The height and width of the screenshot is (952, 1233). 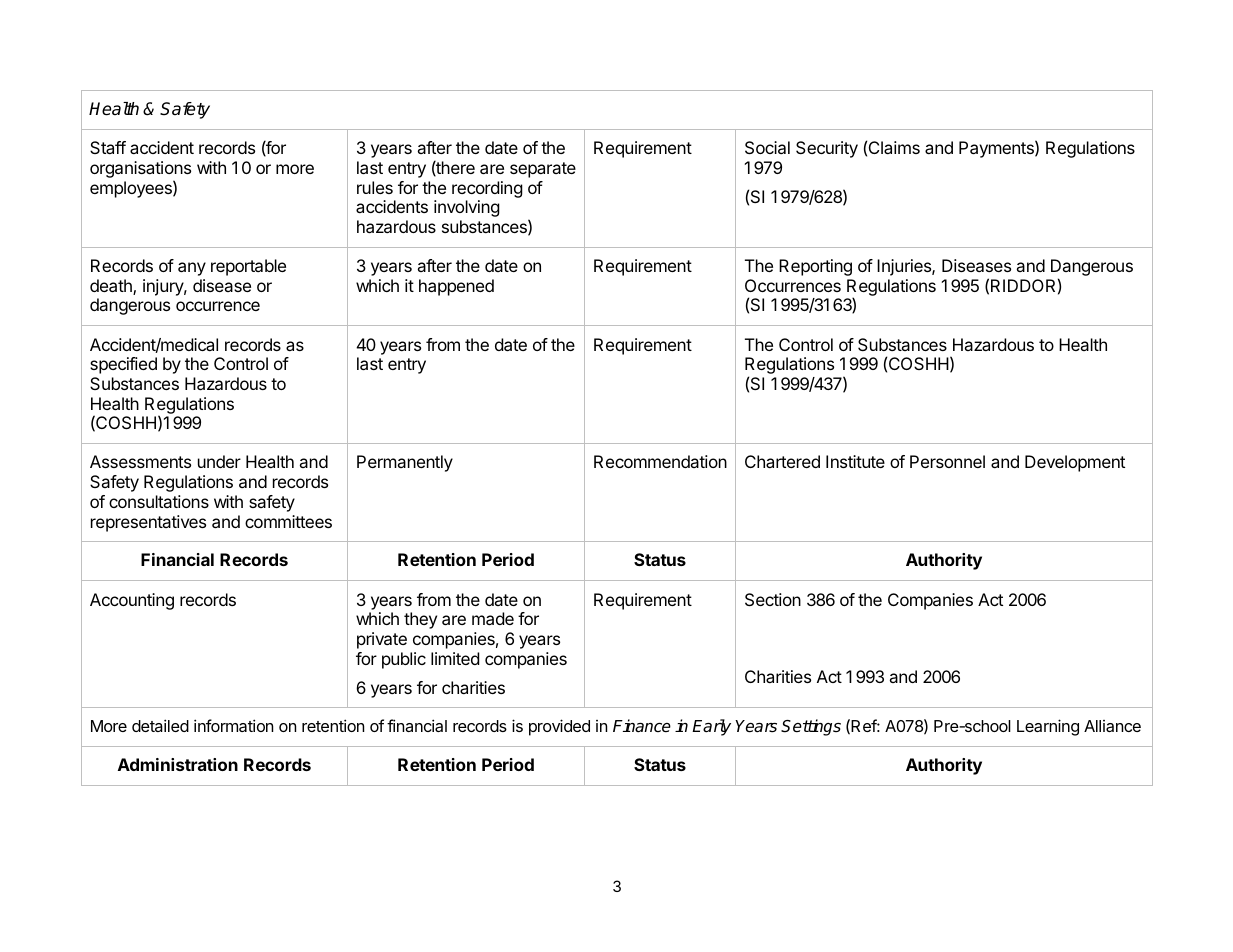 What do you see at coordinates (642, 726) in the screenshot?
I see `Finance` at bounding box center [642, 726].
